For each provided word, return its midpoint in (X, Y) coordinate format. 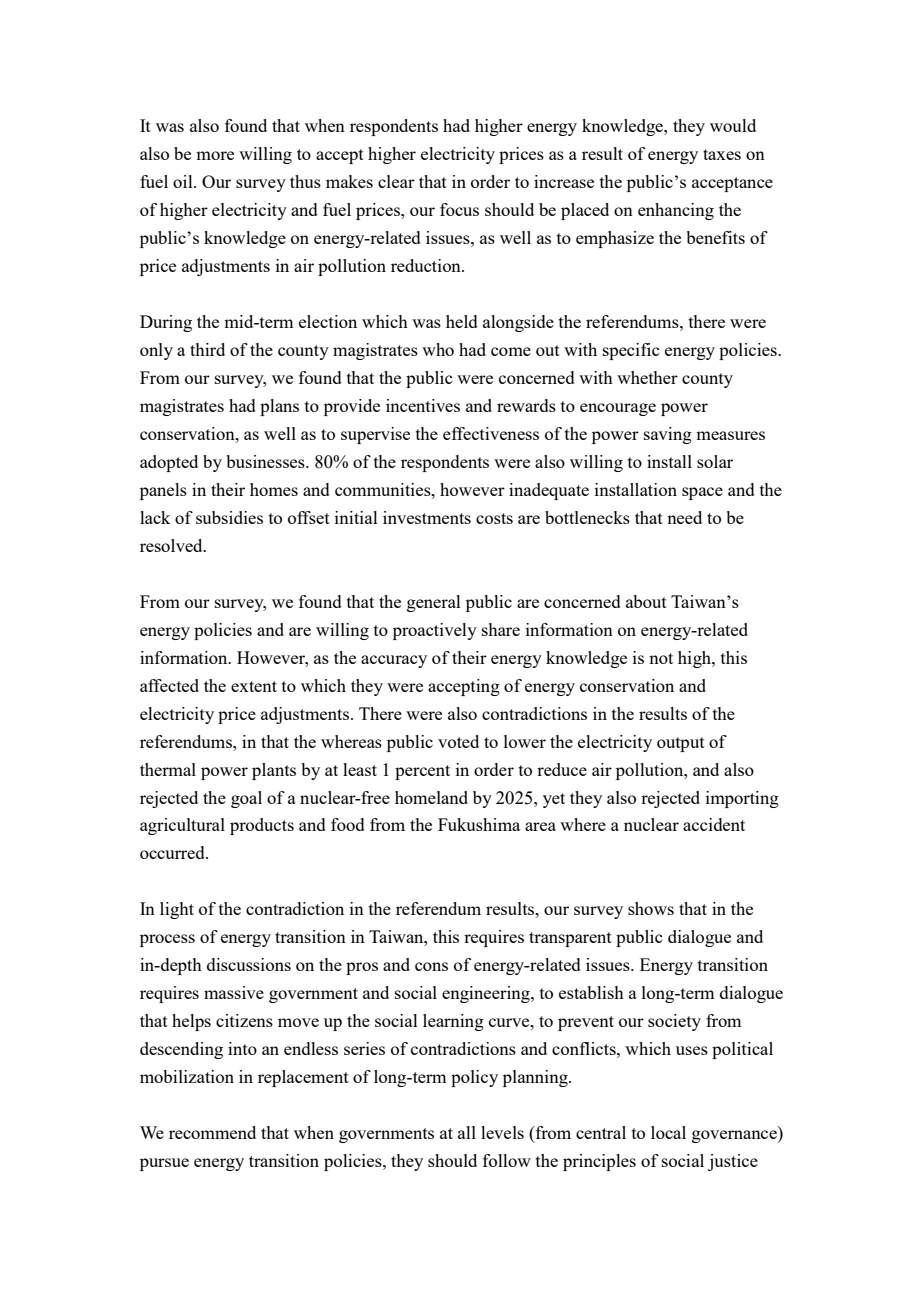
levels (502, 1132)
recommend (212, 1132)
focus (459, 209)
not (661, 658)
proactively (435, 631)
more (215, 155)
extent (254, 686)
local (668, 1132)
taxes (722, 154)
